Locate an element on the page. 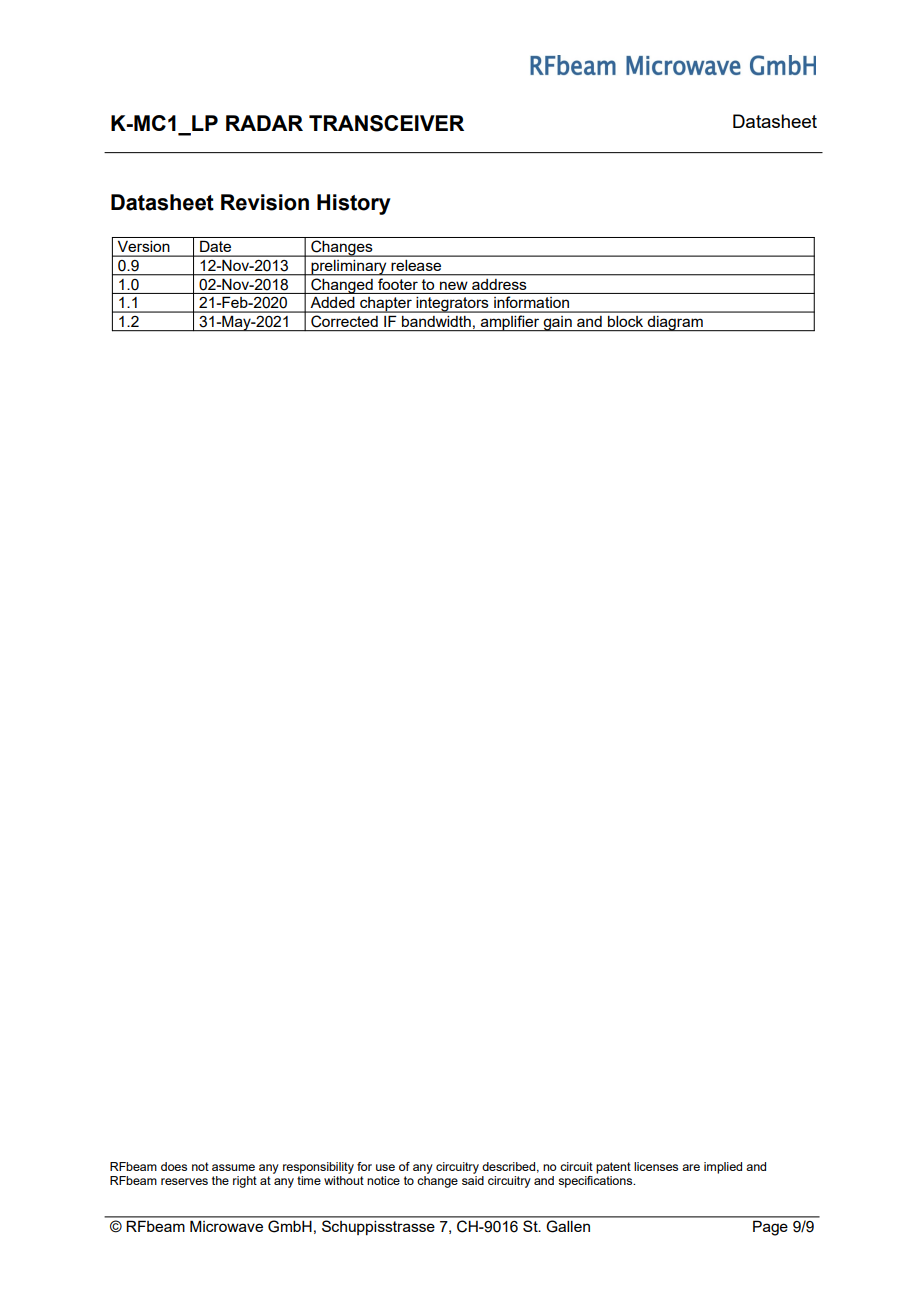 This page has width=924, height=1308. are is located at coordinates (691, 1167).
